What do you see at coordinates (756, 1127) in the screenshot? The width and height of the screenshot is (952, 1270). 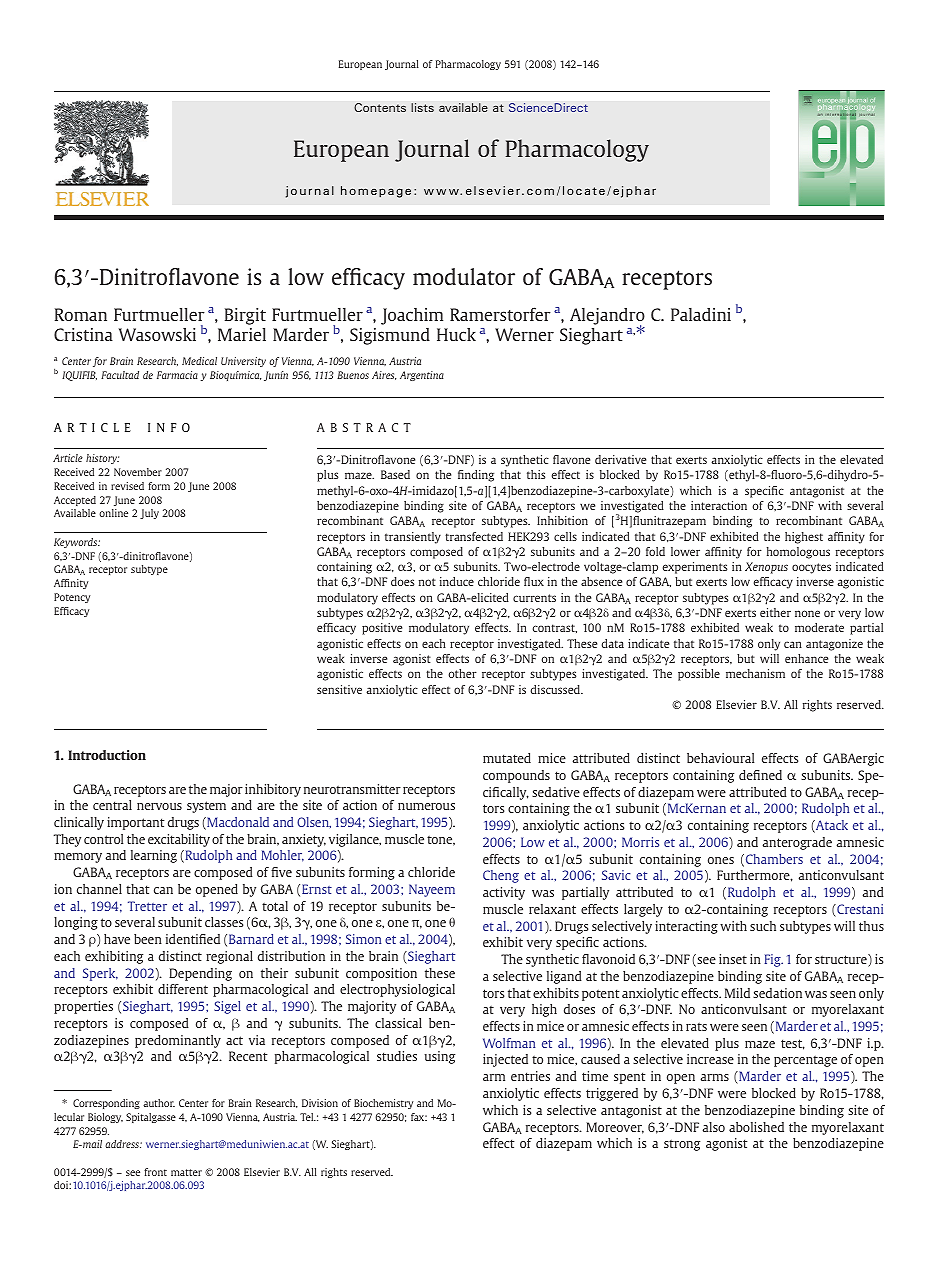 I see `abolished` at bounding box center [756, 1127].
